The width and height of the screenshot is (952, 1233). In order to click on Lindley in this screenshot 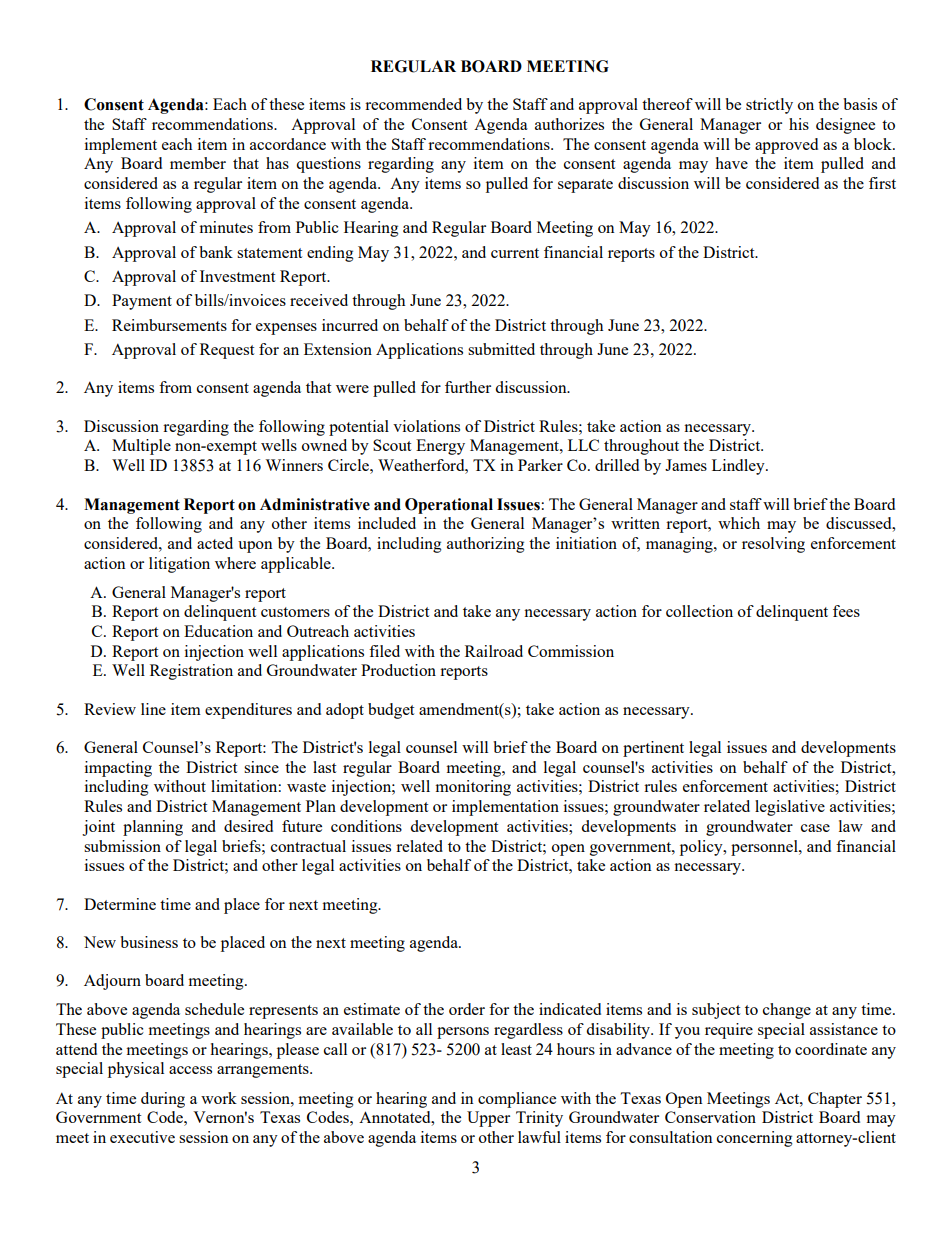, I will do `click(739, 467)`.
